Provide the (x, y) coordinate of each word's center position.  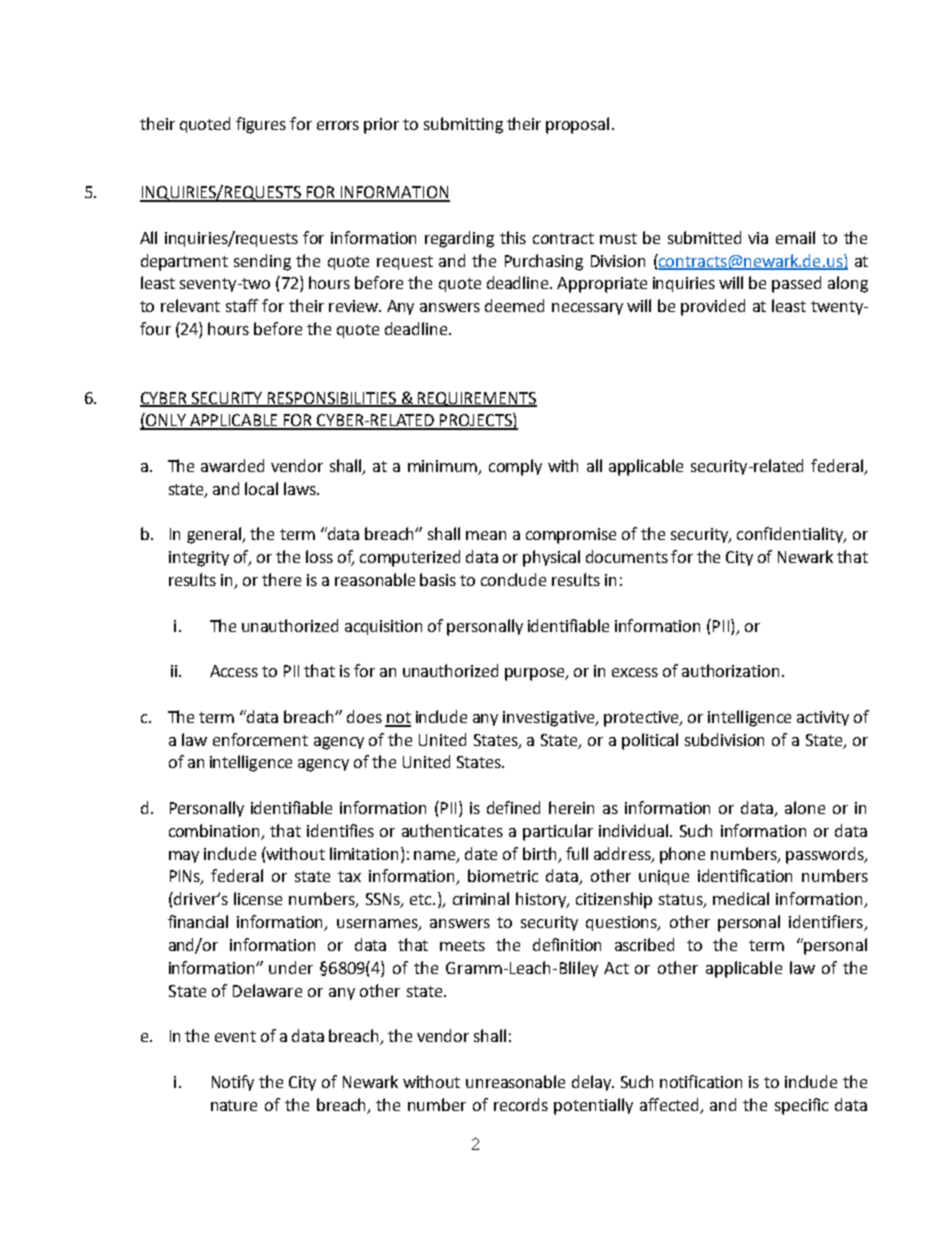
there (281, 579)
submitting (463, 125)
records (521, 1104)
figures (261, 125)
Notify (233, 1083)
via (758, 238)
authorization (730, 670)
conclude (513, 579)
